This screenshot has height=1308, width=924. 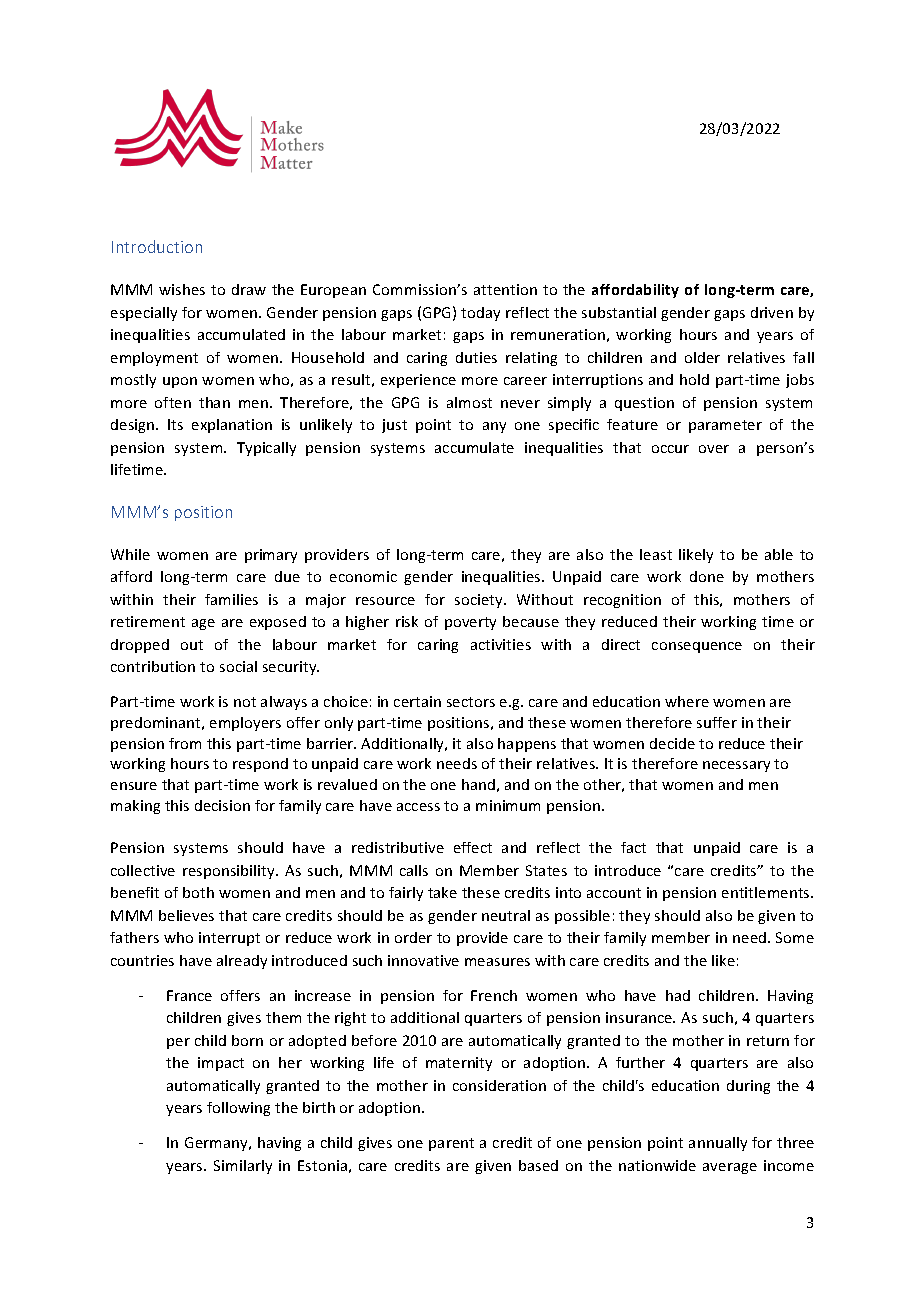 What do you see at coordinates (471, 702) in the screenshot?
I see `sectors` at bounding box center [471, 702].
